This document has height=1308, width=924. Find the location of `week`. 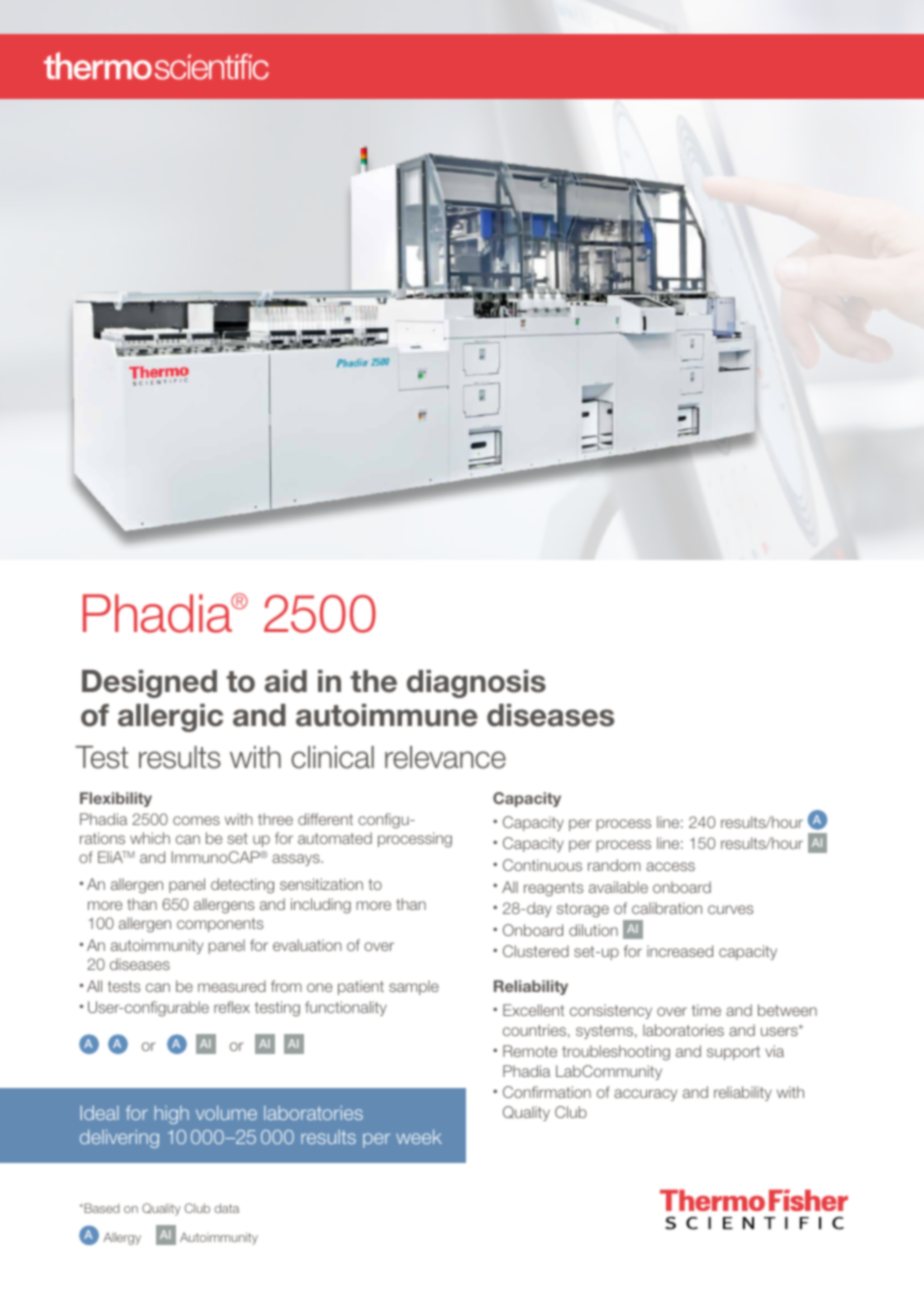

week is located at coordinates (419, 1137).
